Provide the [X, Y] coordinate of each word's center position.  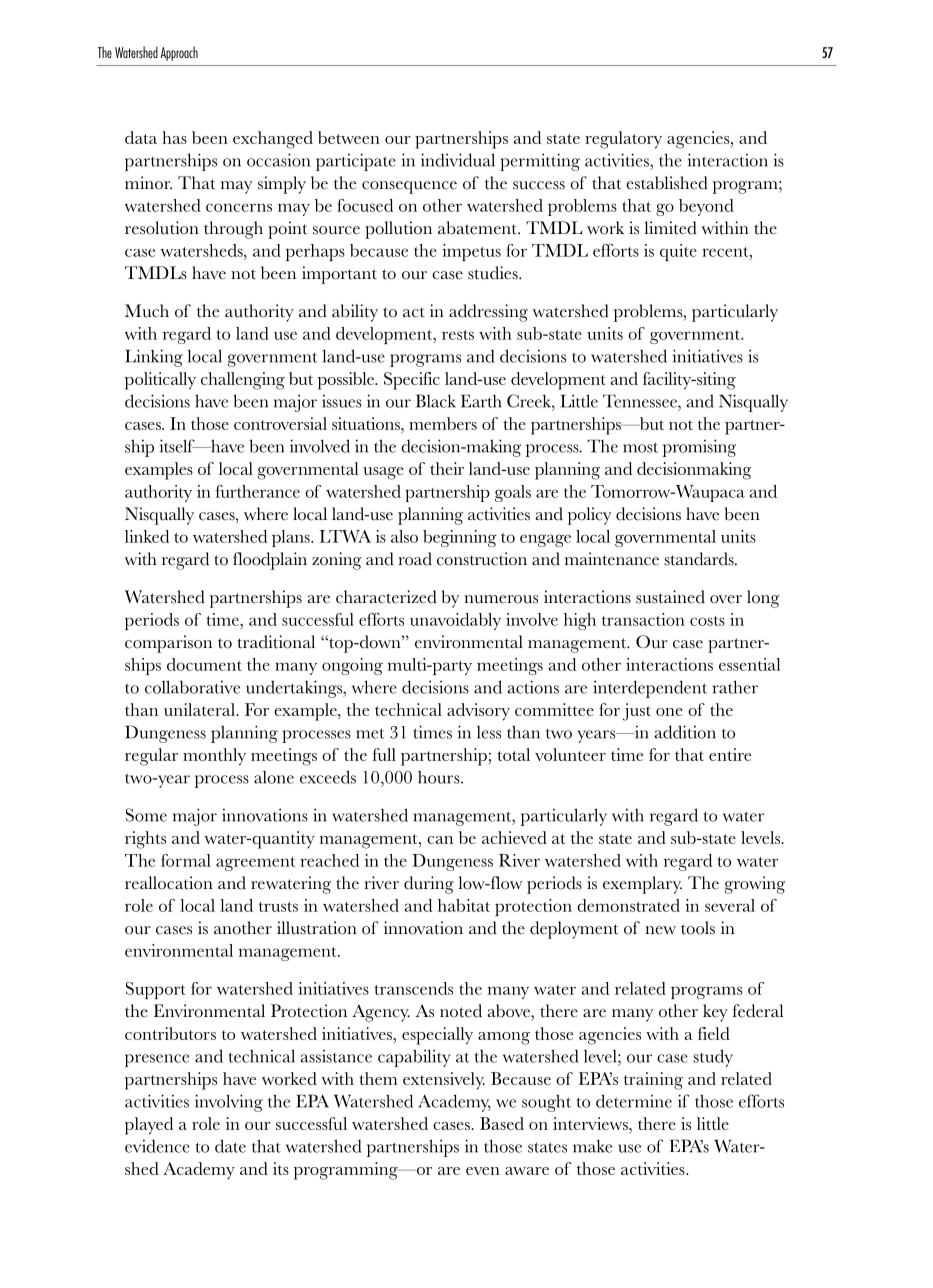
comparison [168, 644]
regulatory [623, 140]
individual [458, 160]
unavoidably [455, 621]
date [230, 1146]
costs [707, 621]
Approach [179, 53]
